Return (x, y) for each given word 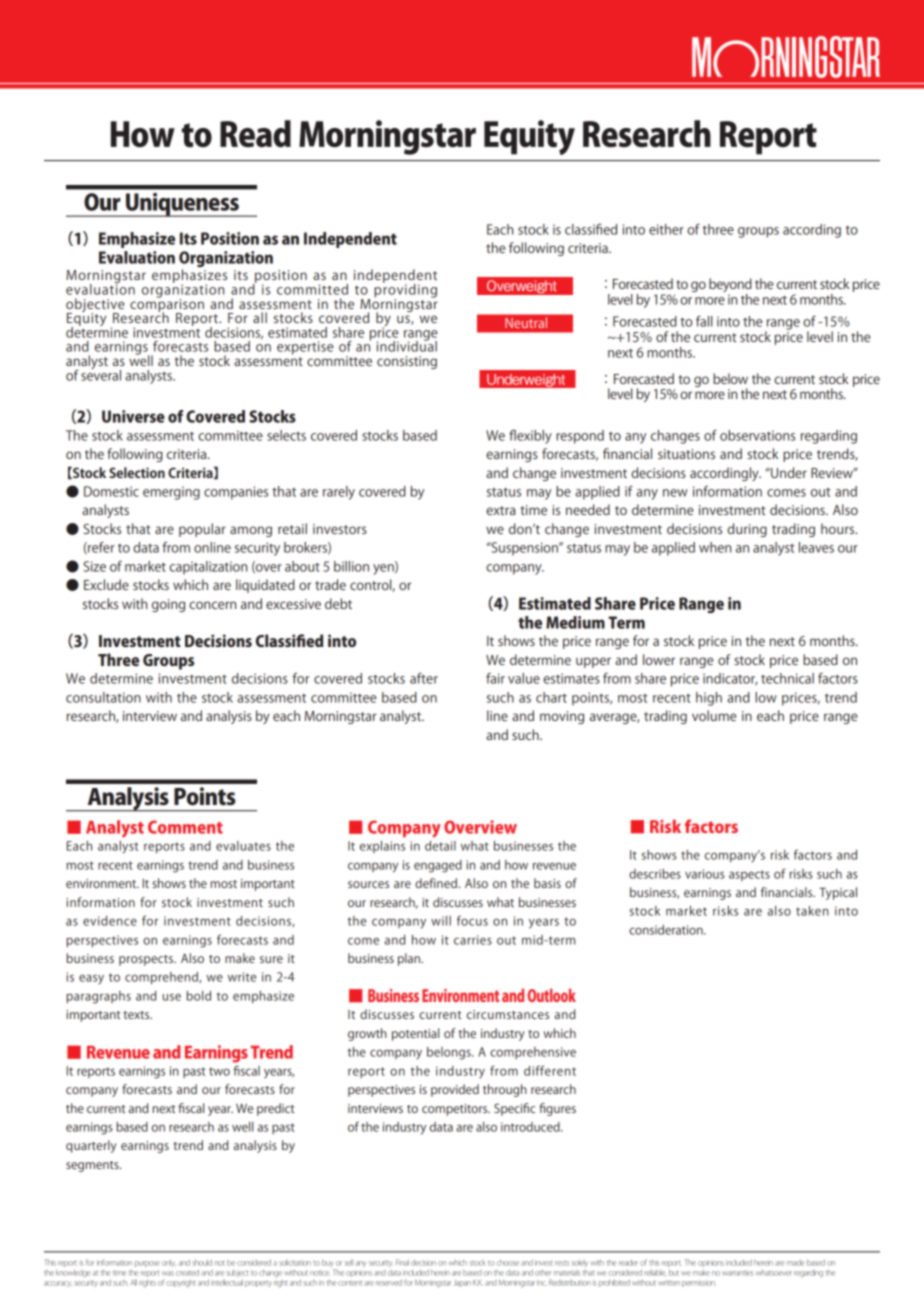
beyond (730, 286)
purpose (147, 1264)
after (424, 678)
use (171, 997)
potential (415, 1034)
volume (714, 715)
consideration (667, 930)
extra (500, 510)
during (747, 530)
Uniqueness (182, 205)
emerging (171, 493)
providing (405, 290)
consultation (103, 697)
